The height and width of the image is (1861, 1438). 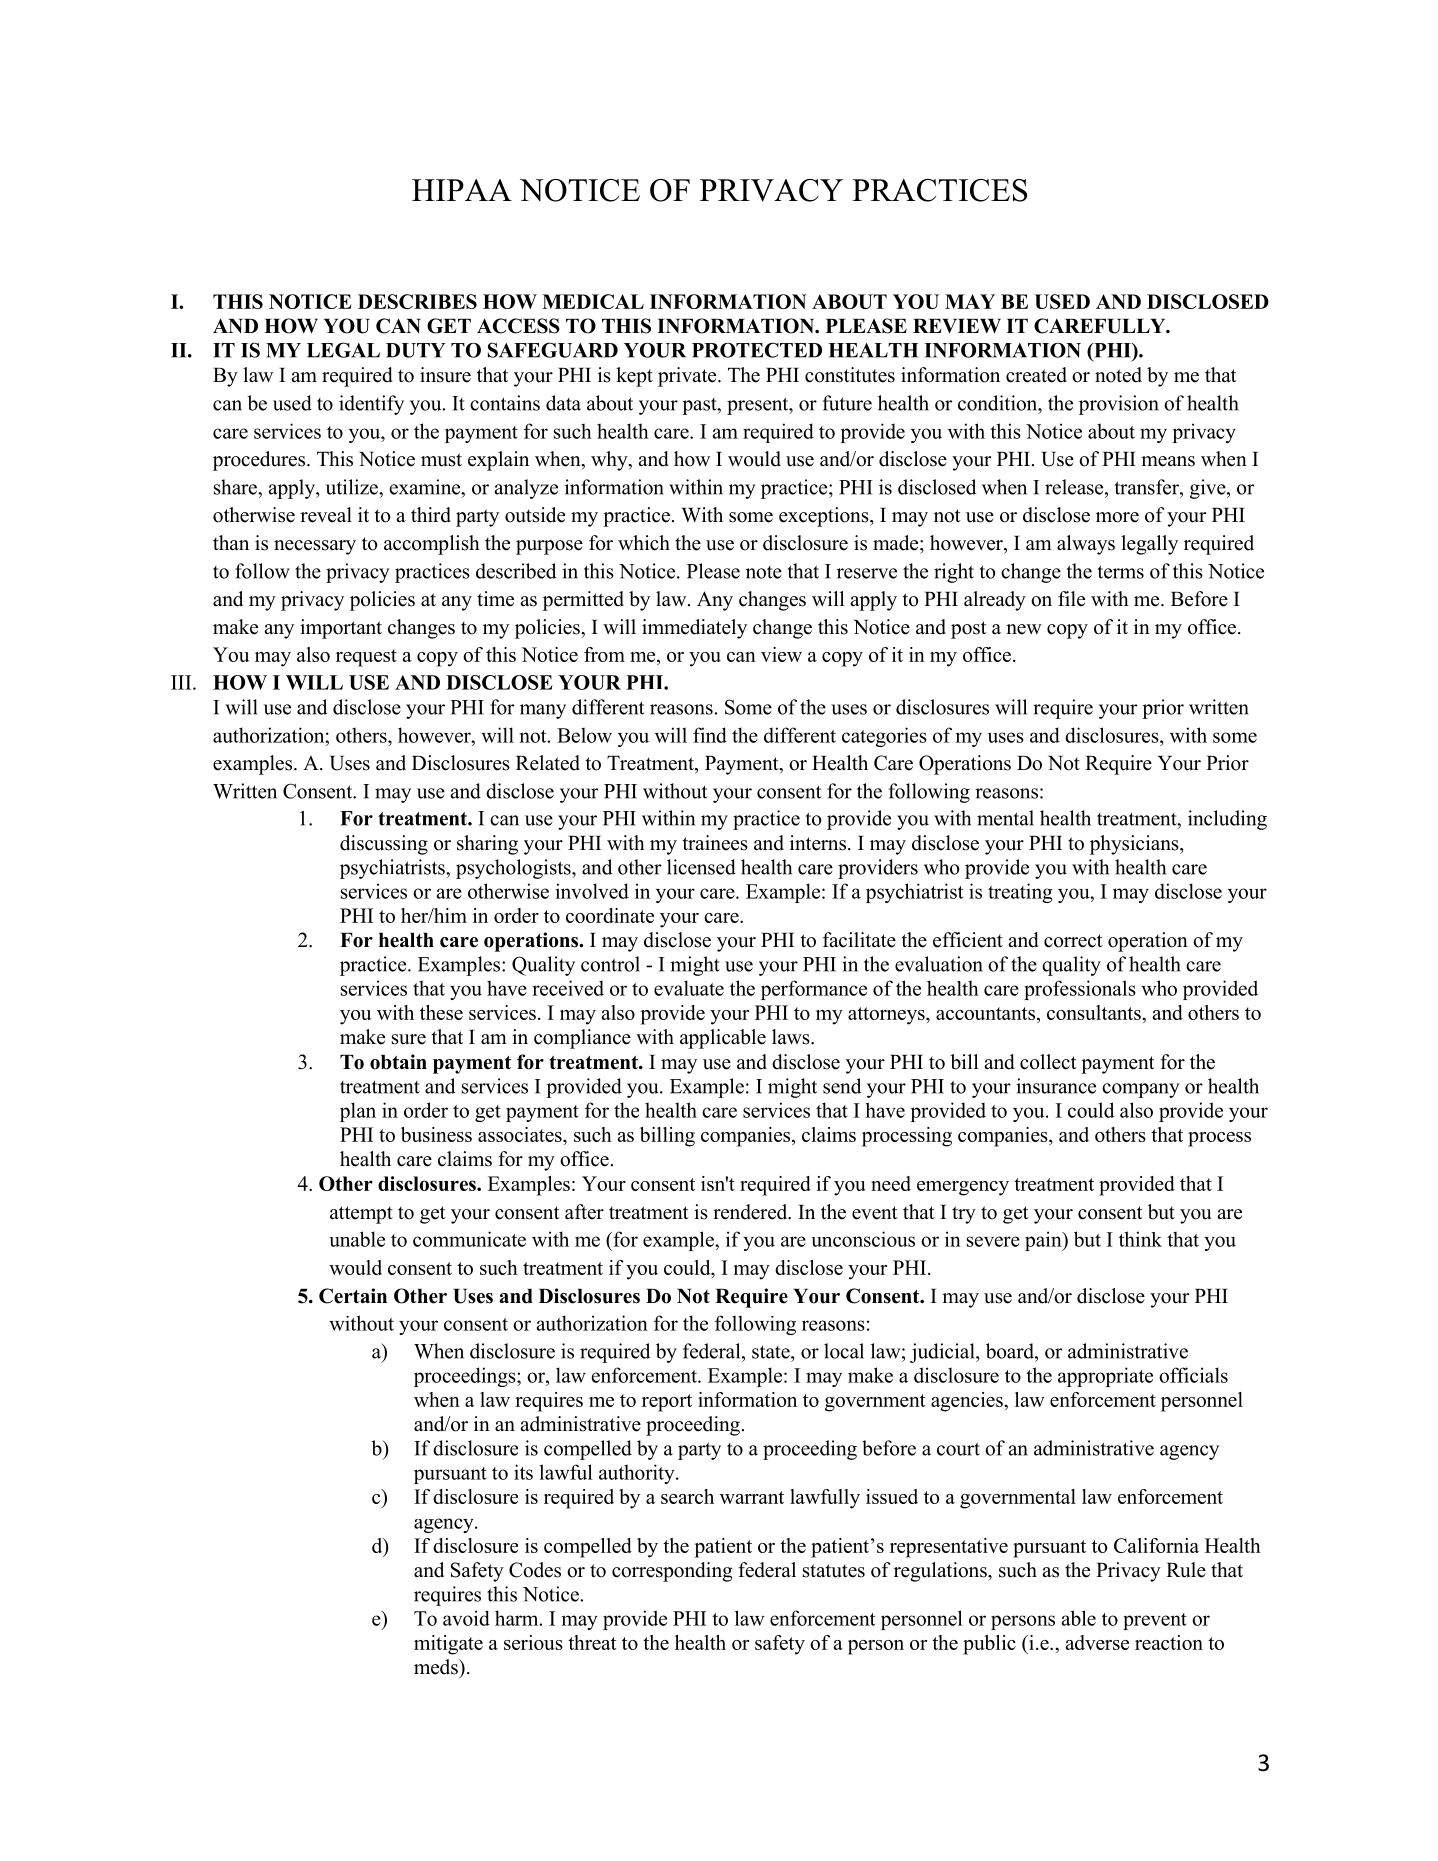 What do you see at coordinates (417, 301) in the image?
I see `DESCRIBES` at bounding box center [417, 301].
